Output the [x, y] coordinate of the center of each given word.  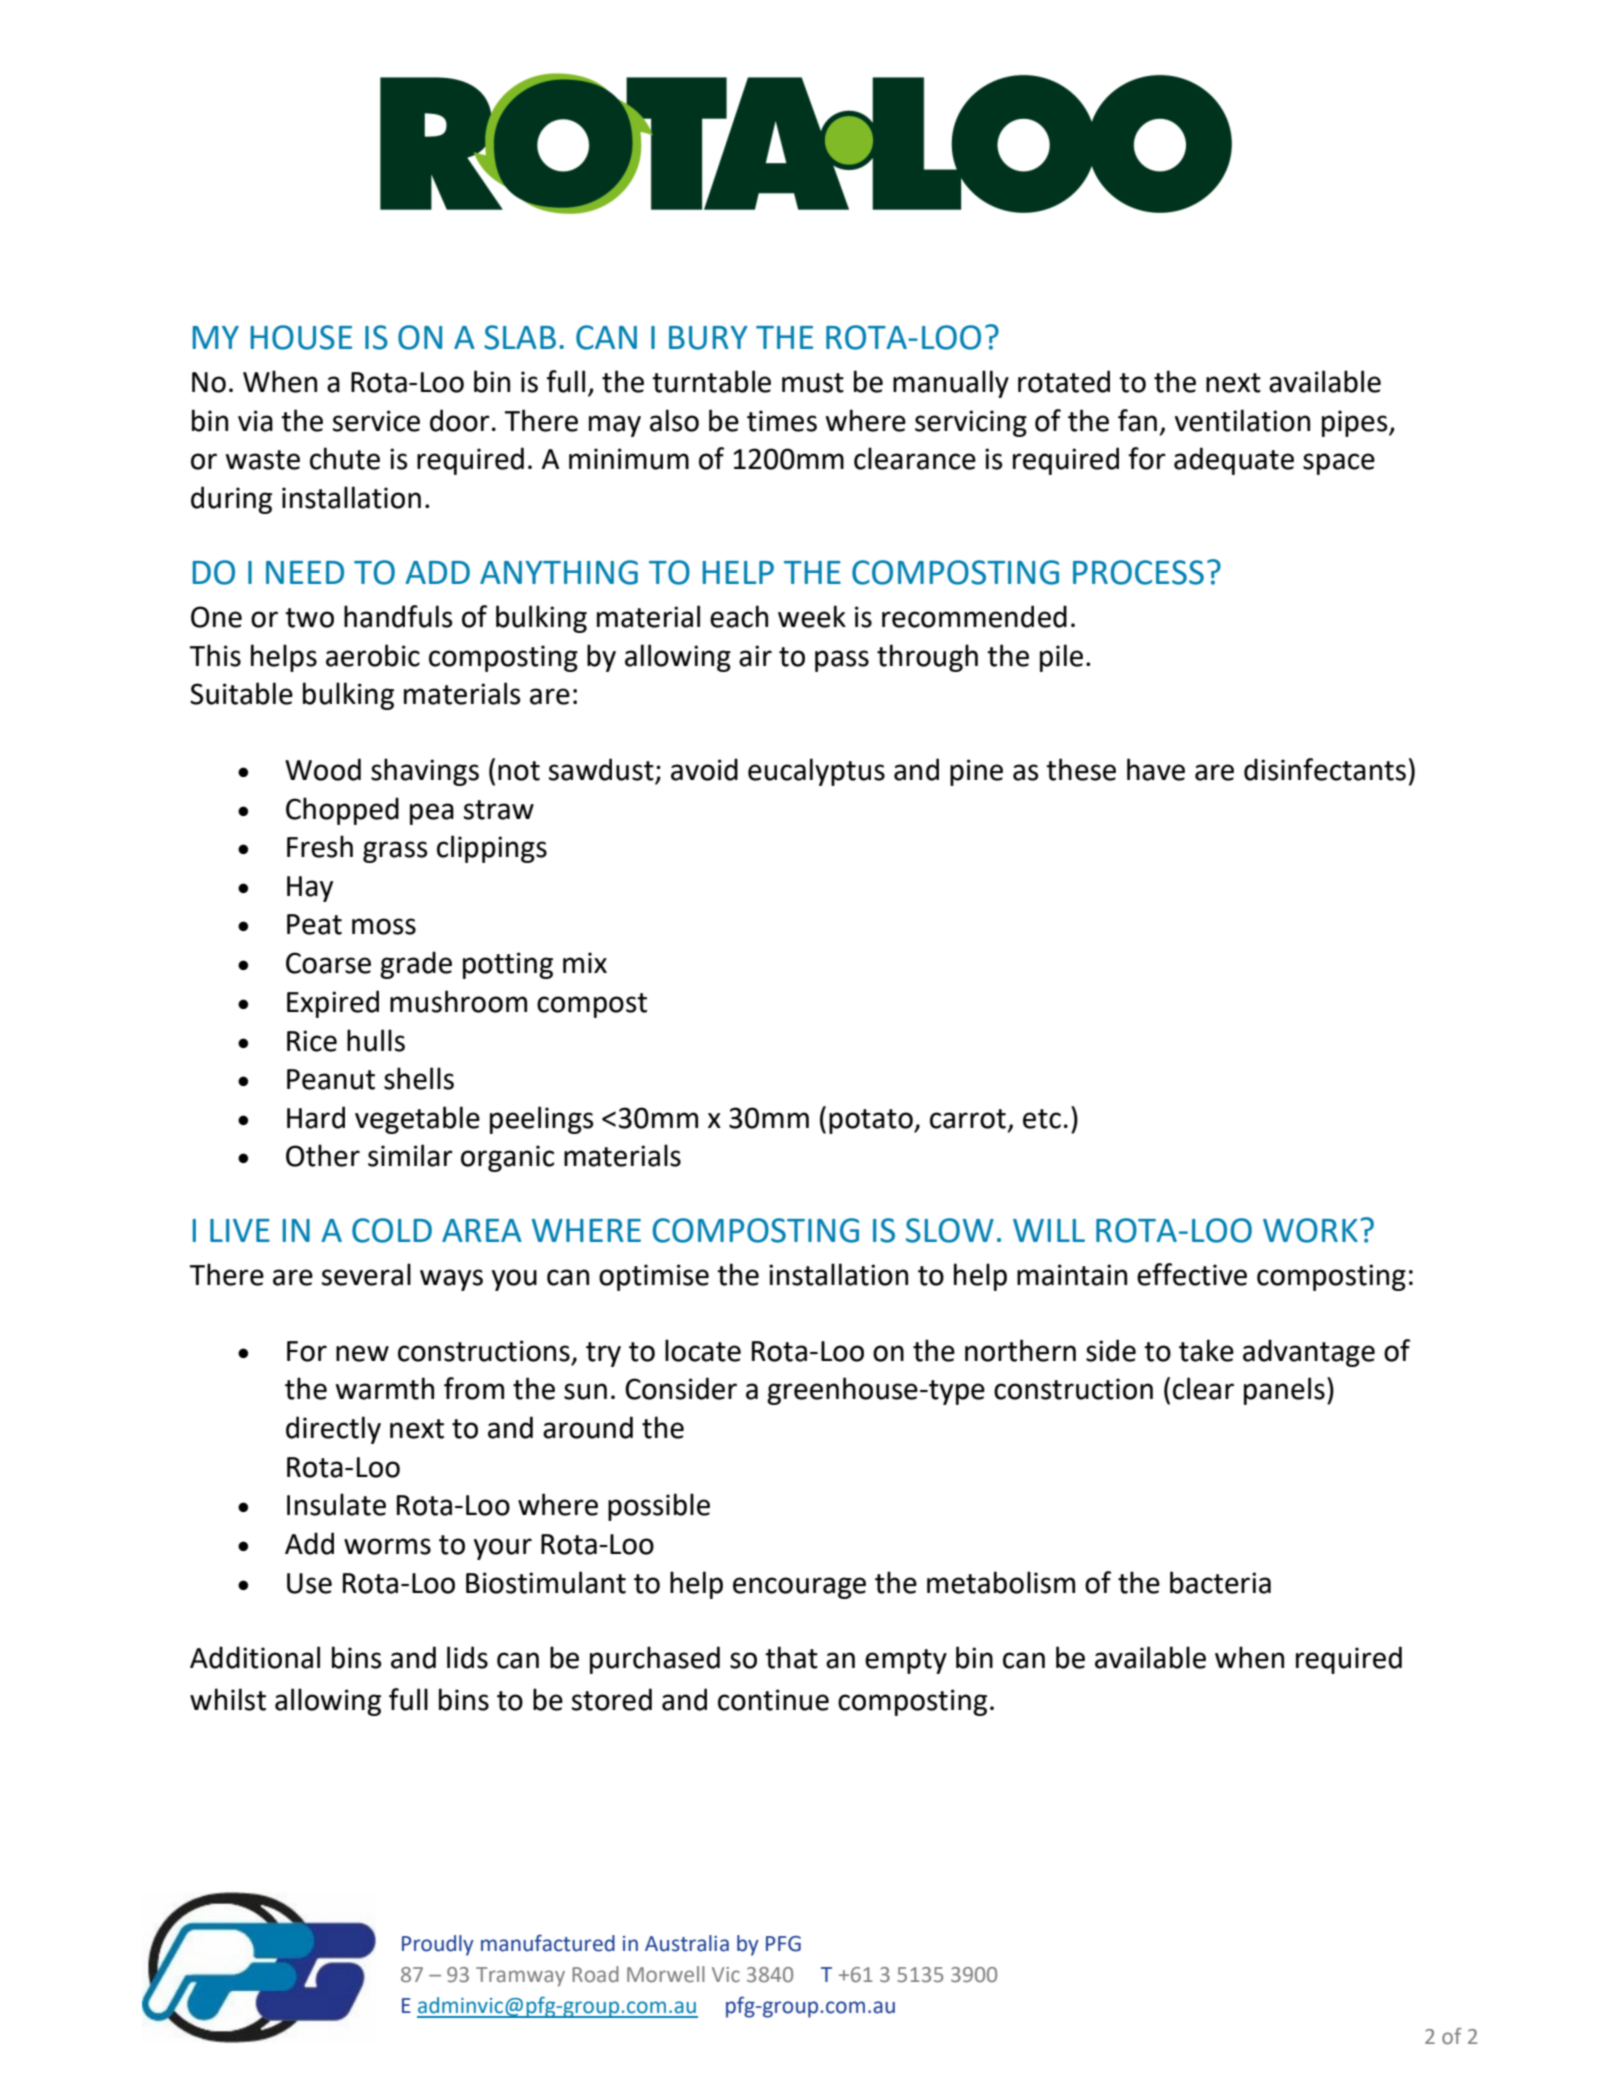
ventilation [1242, 420]
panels [1284, 1391]
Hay [310, 889]
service [376, 421]
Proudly [438, 1945]
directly [333, 1430]
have [1156, 769]
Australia [687, 1943]
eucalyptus [816, 772]
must [813, 383]
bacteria [1220, 1582]
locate [703, 1350]
